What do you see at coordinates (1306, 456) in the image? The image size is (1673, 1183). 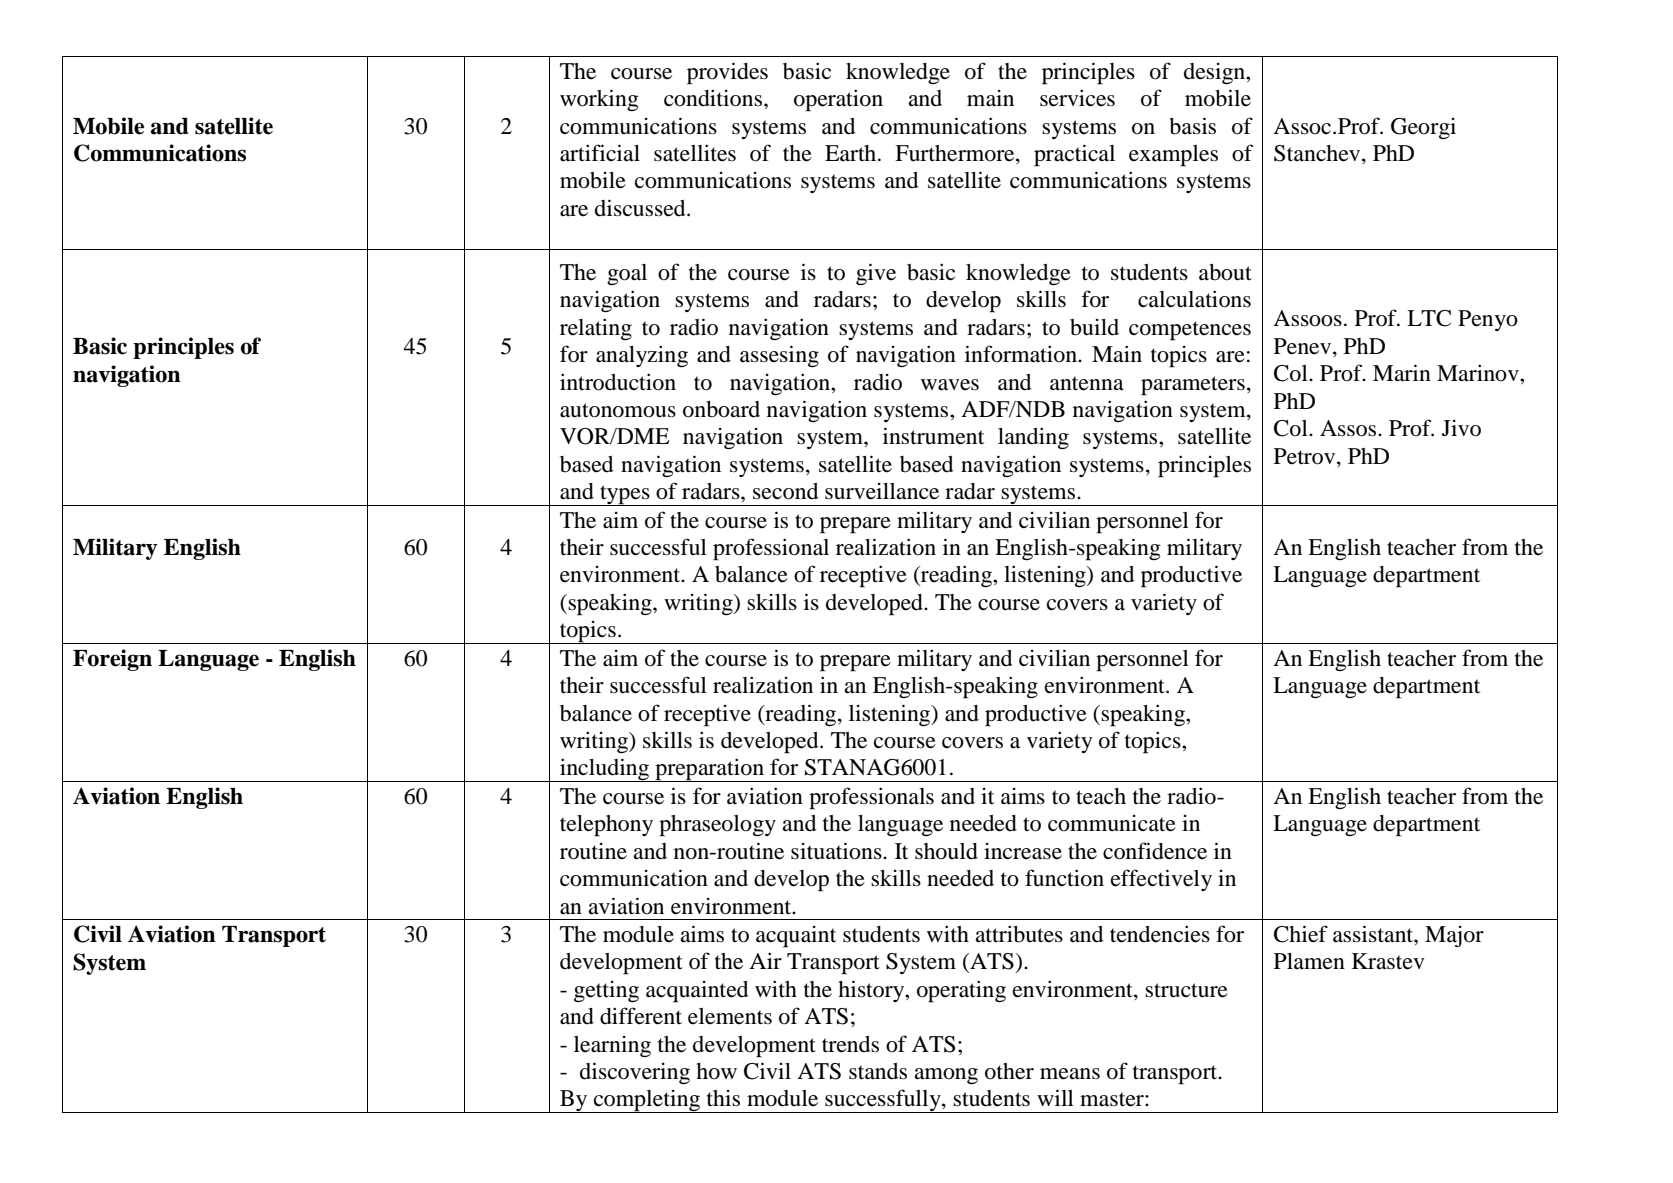 I see `Petrov` at bounding box center [1306, 456].
